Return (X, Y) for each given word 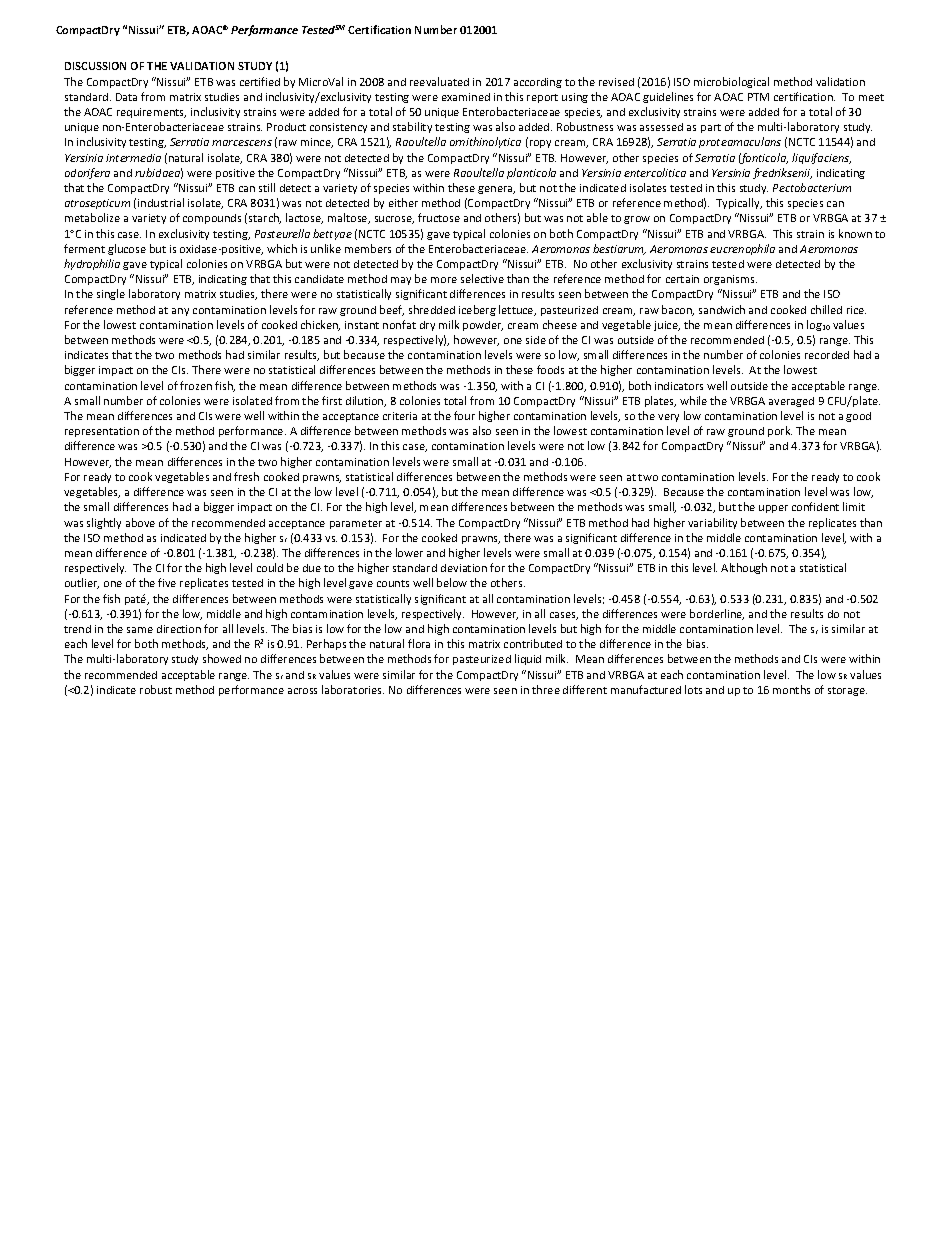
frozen (196, 385)
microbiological (731, 82)
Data (126, 97)
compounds (212, 219)
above (140, 522)
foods (550, 369)
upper (773, 509)
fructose (439, 217)
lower (409, 552)
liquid (528, 659)
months (791, 689)
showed (222, 658)
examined (466, 97)
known (855, 233)
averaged (791, 402)
